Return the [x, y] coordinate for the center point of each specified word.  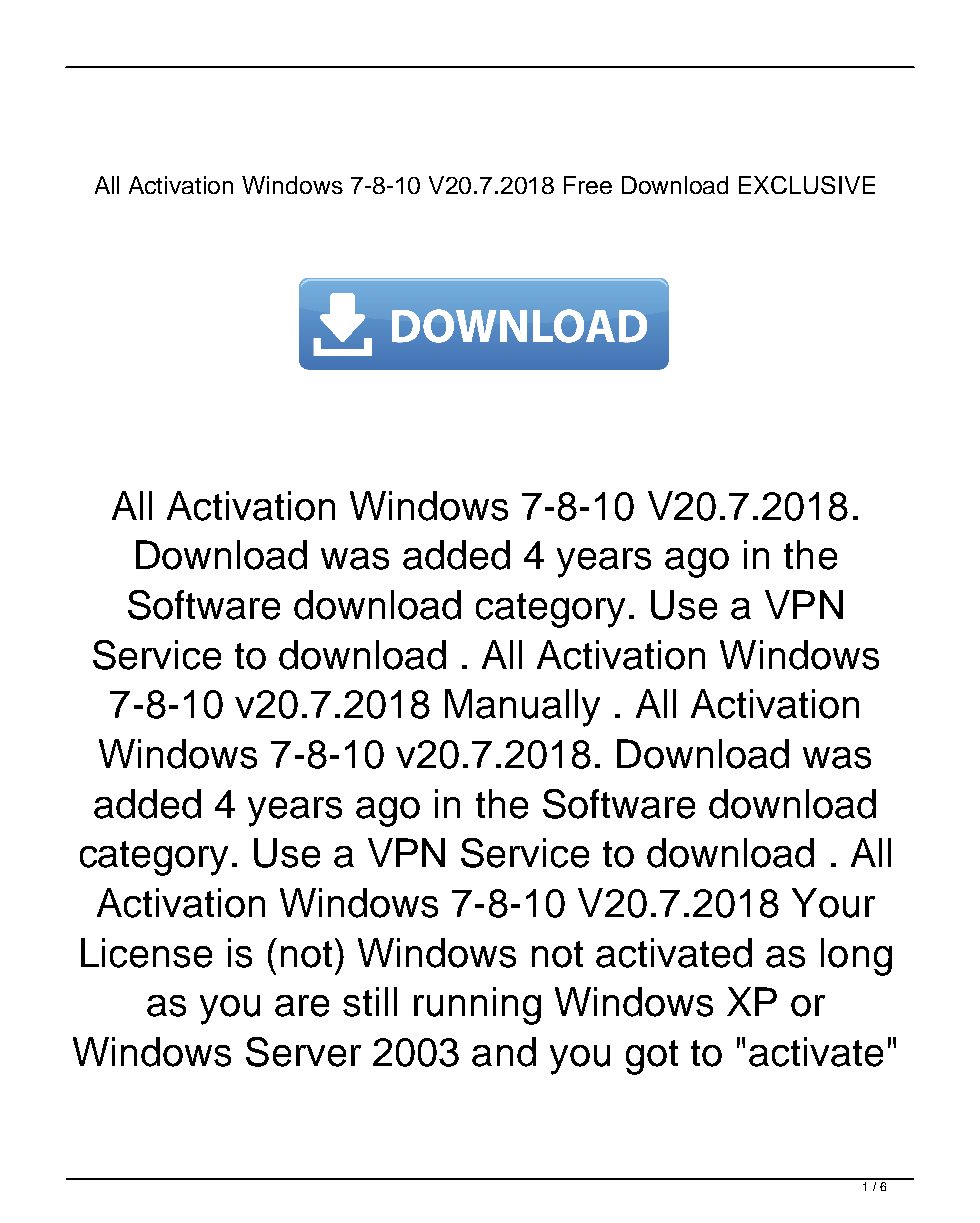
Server [303, 1052]
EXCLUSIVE [807, 185]
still [370, 1002]
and [504, 1052]
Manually [522, 708]
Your [833, 903]
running [477, 1006]
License [146, 953]
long [856, 957]
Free [588, 185]
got [652, 1057]
